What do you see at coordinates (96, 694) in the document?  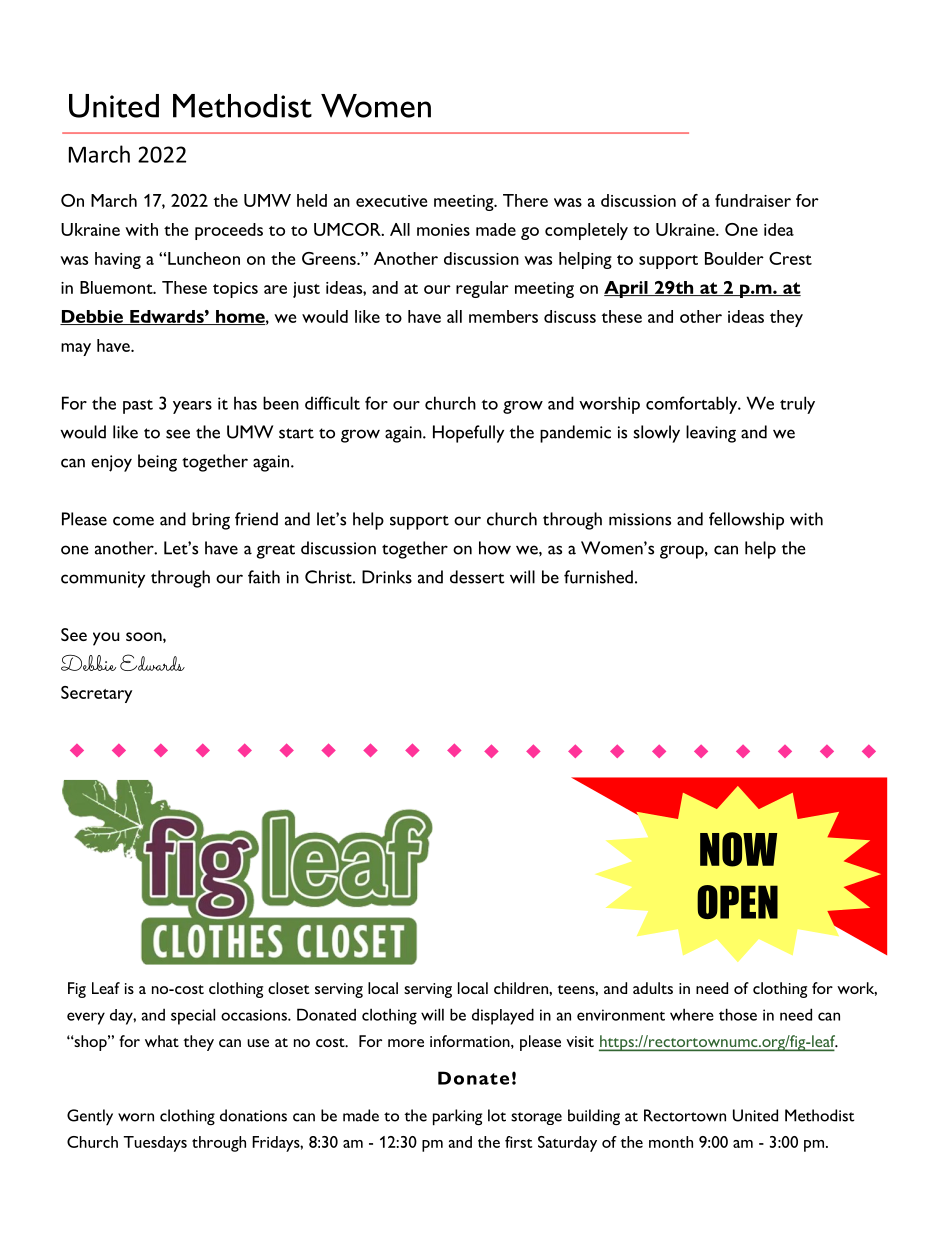 I see `Secretary` at bounding box center [96, 694].
